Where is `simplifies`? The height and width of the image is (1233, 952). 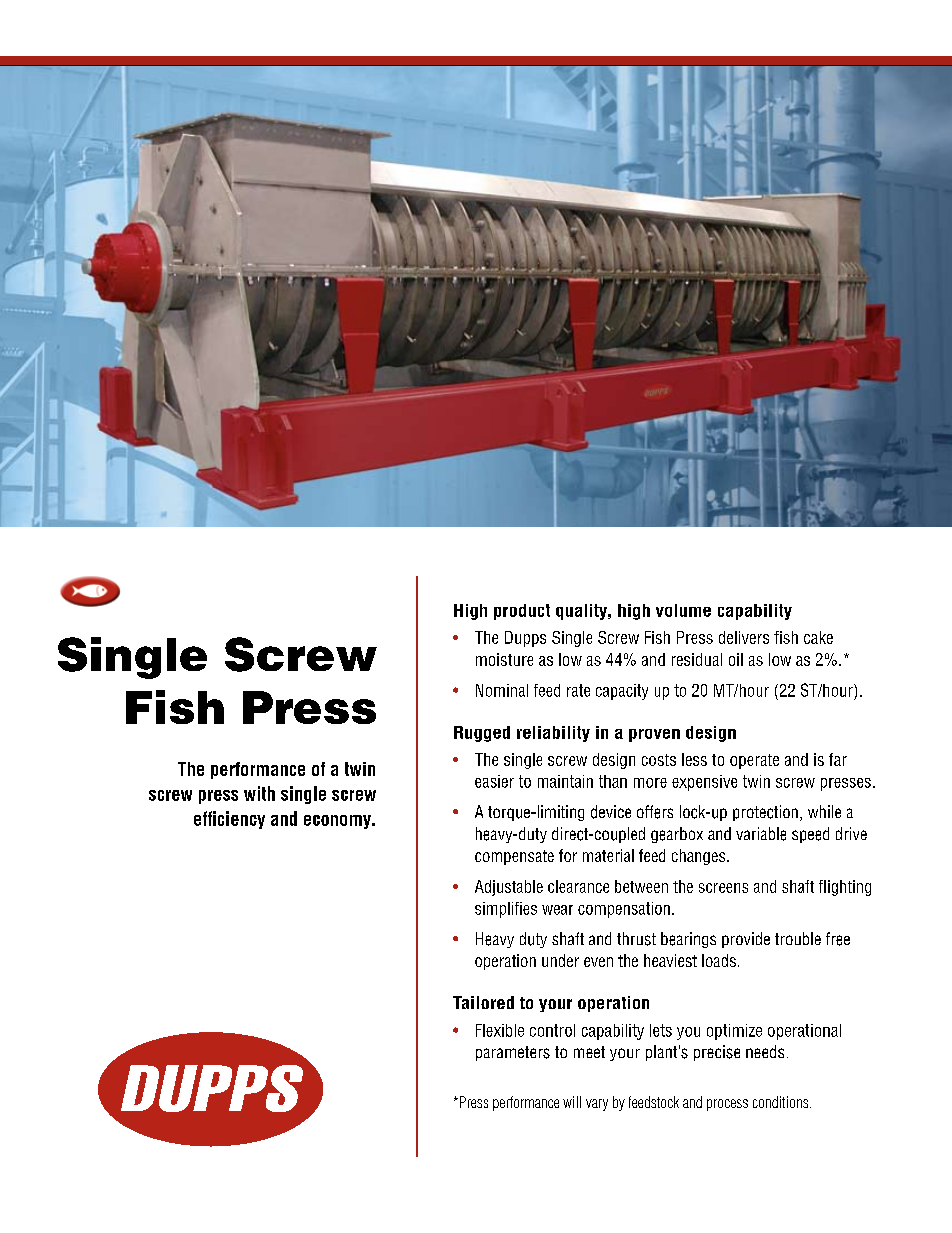
simplifies is located at coordinates (506, 910).
